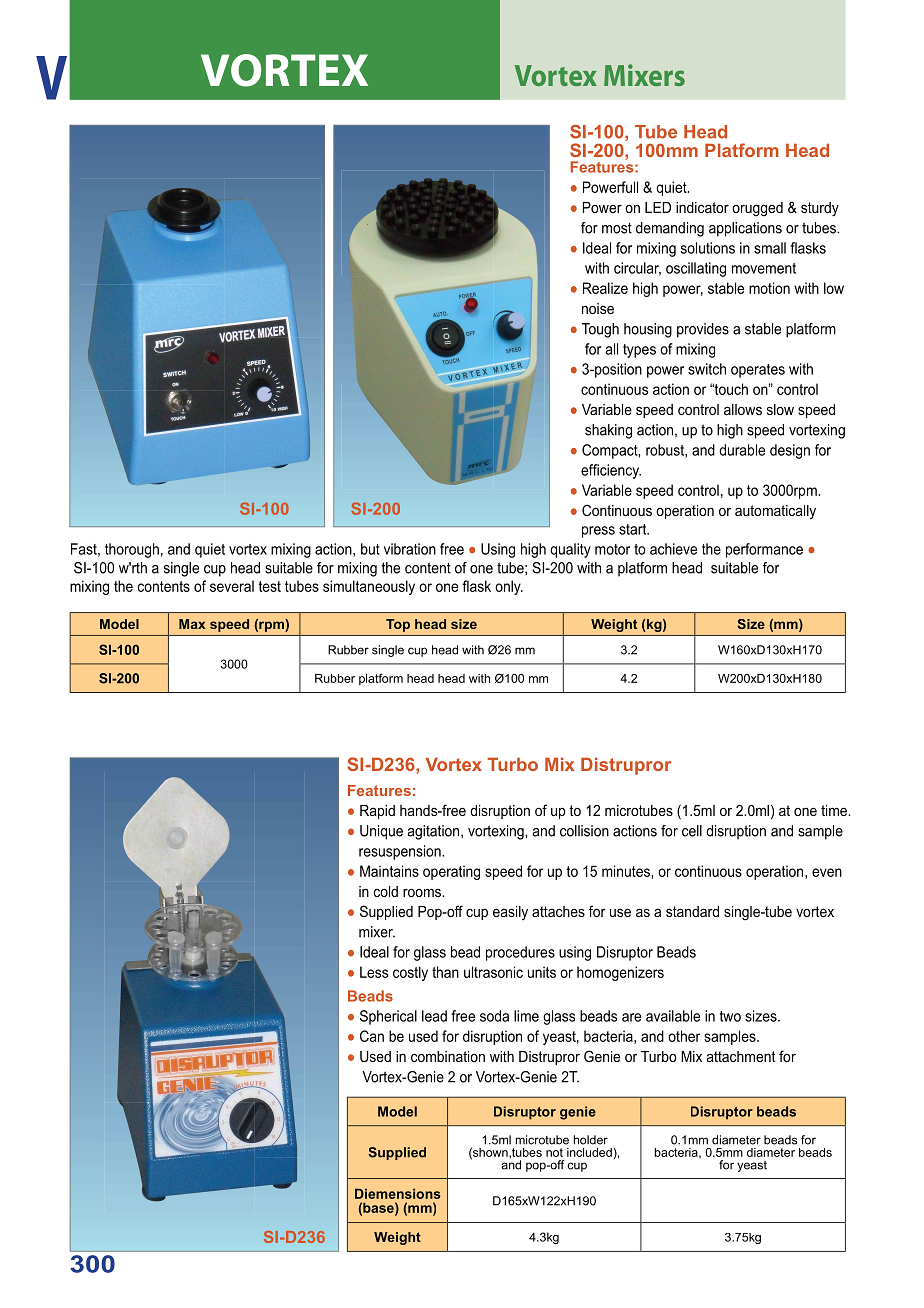  Describe the element at coordinates (372, 1036) in the screenshot. I see `Can` at that location.
